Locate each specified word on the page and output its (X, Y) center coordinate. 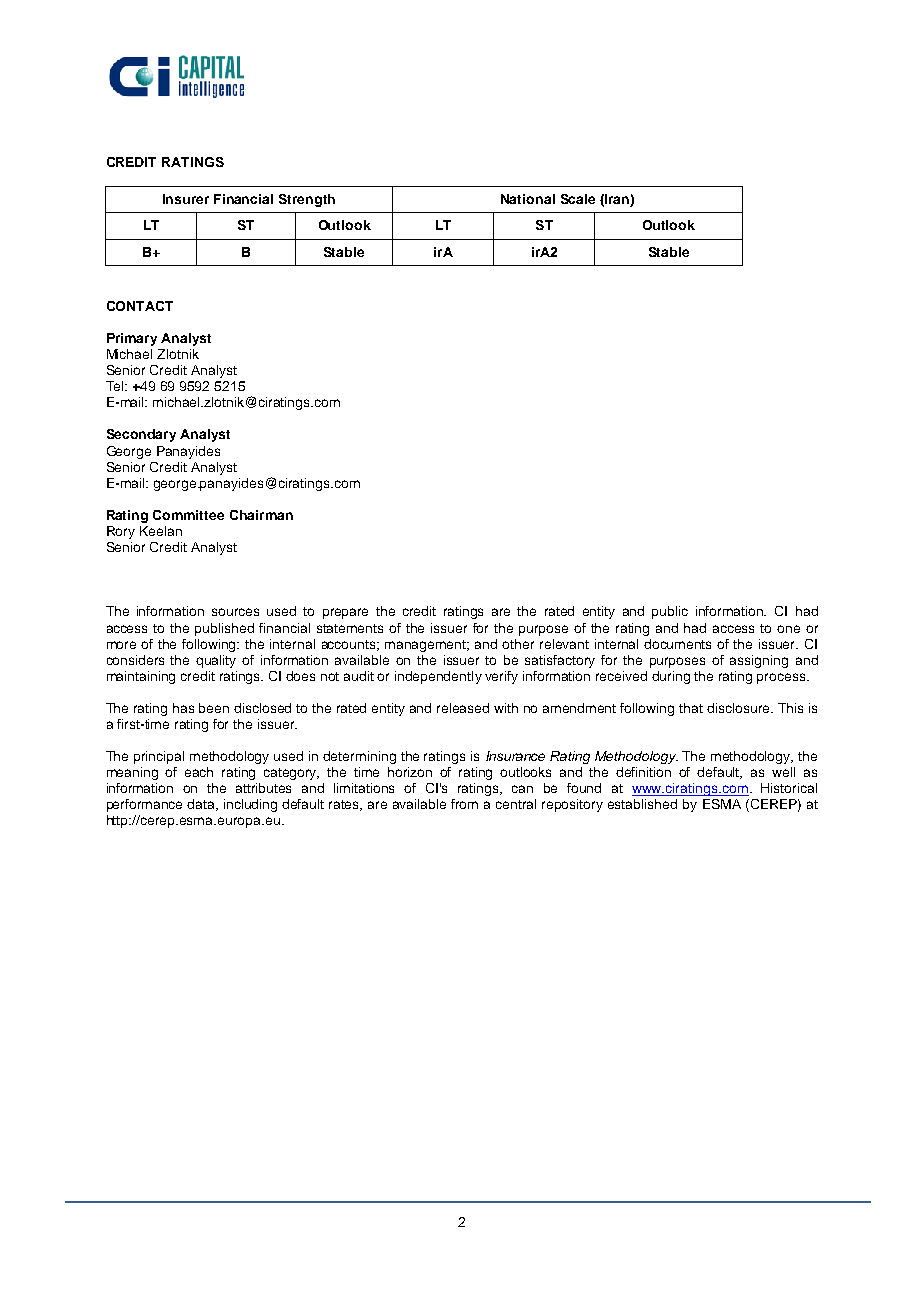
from (464, 804)
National (528, 199)
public (670, 612)
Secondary (141, 435)
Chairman (261, 515)
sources (235, 612)
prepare (345, 613)
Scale (578, 199)
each (199, 772)
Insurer (186, 199)
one (788, 629)
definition (643, 772)
